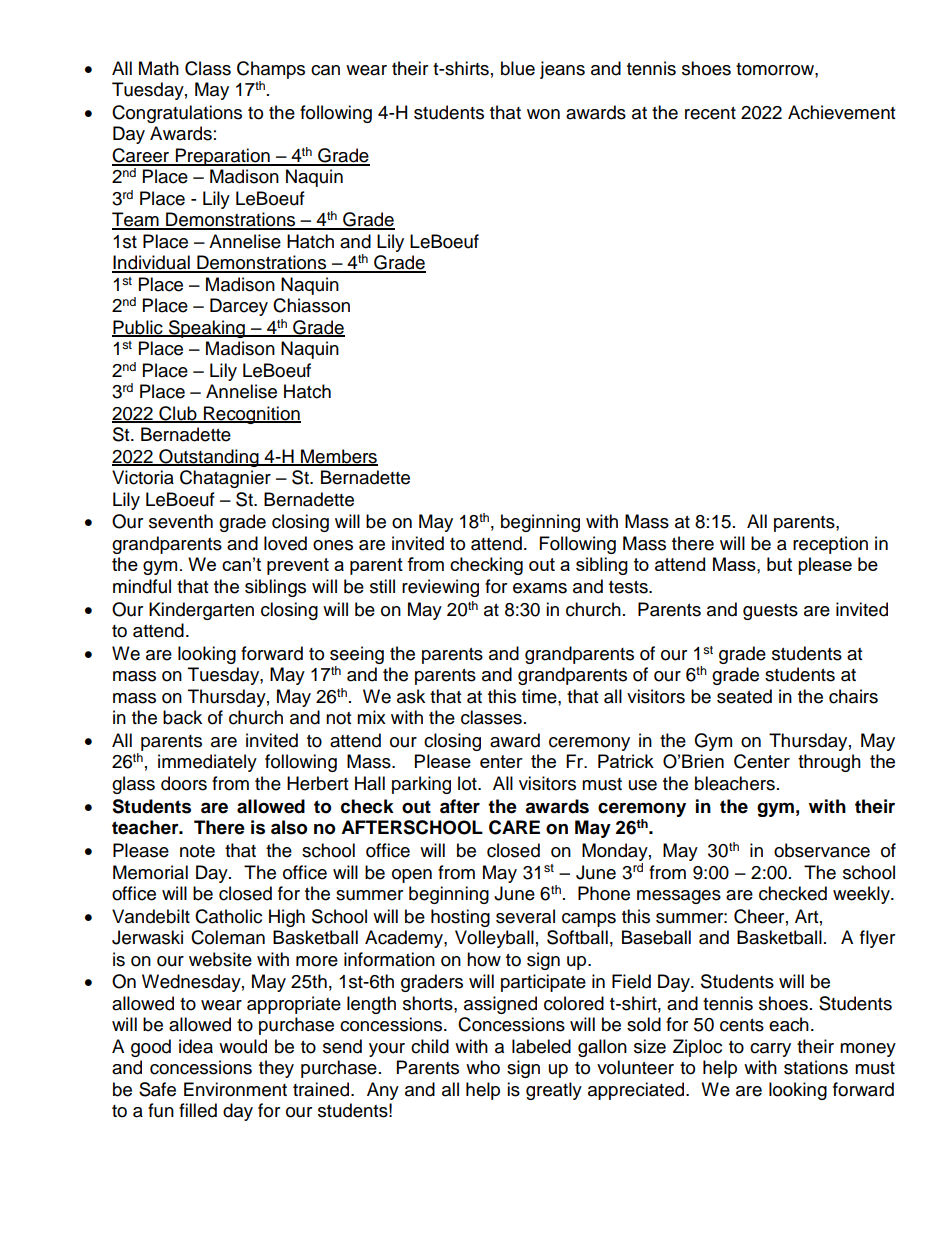  I want to click on stations, so click(816, 1067).
